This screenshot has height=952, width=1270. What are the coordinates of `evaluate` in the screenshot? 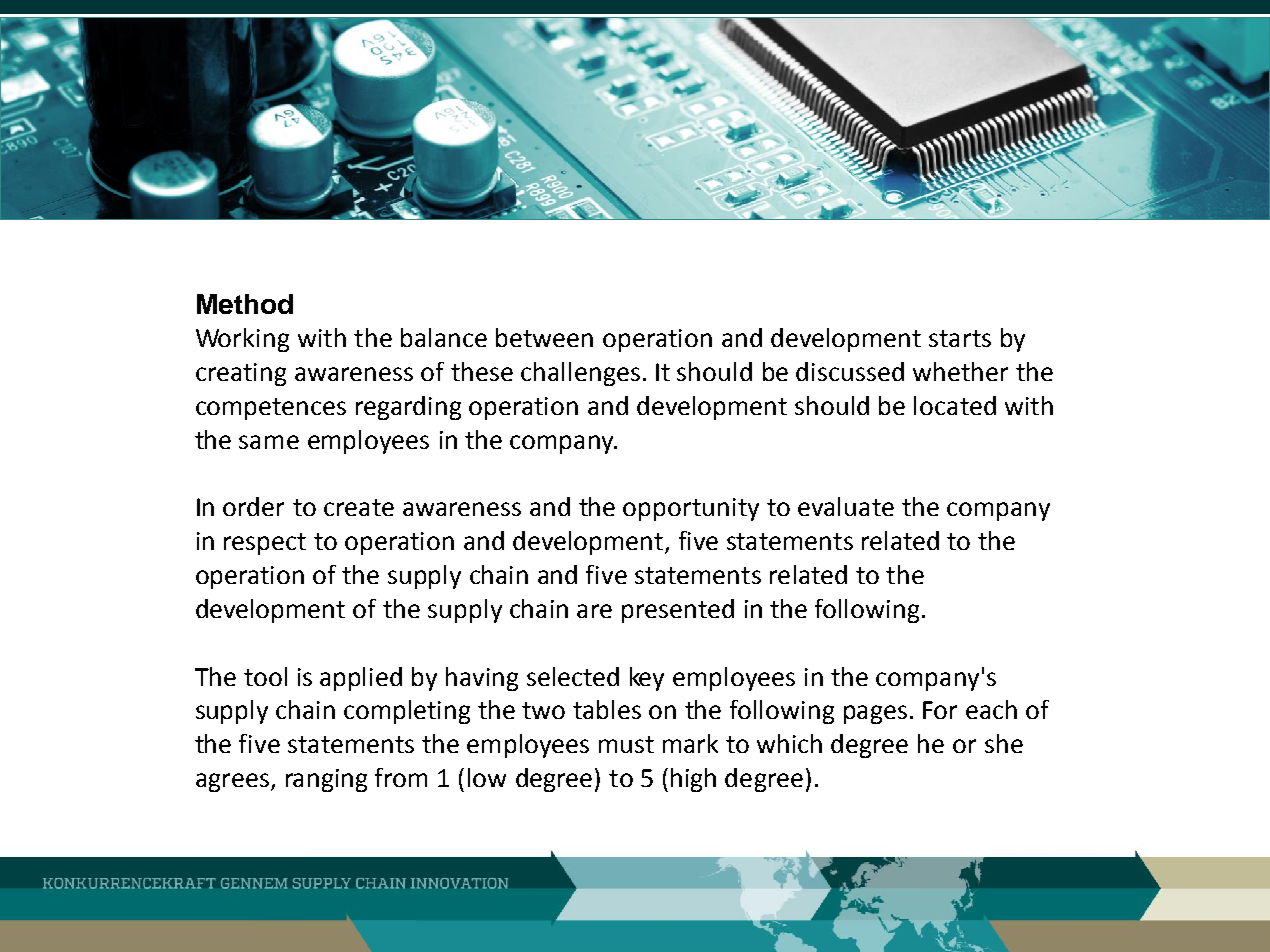 It's located at (846, 506).
